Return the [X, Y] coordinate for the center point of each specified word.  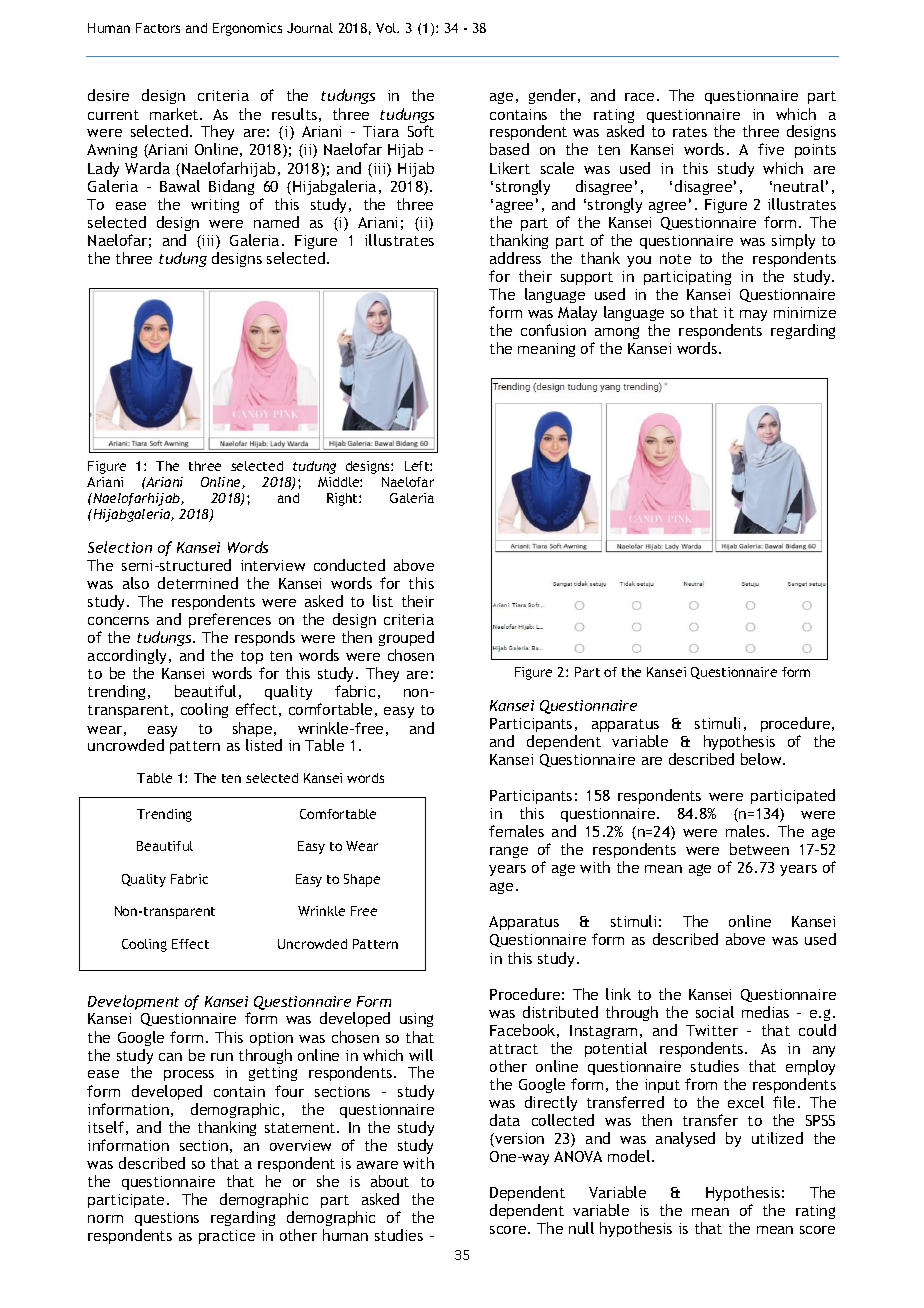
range [509, 852]
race [639, 97]
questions [167, 1219]
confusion [553, 330]
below [762, 759]
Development [133, 1002]
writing [215, 206]
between [759, 849]
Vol [387, 28]
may [753, 315]
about [390, 1181]
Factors [158, 28]
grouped [406, 638]
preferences [230, 620]
